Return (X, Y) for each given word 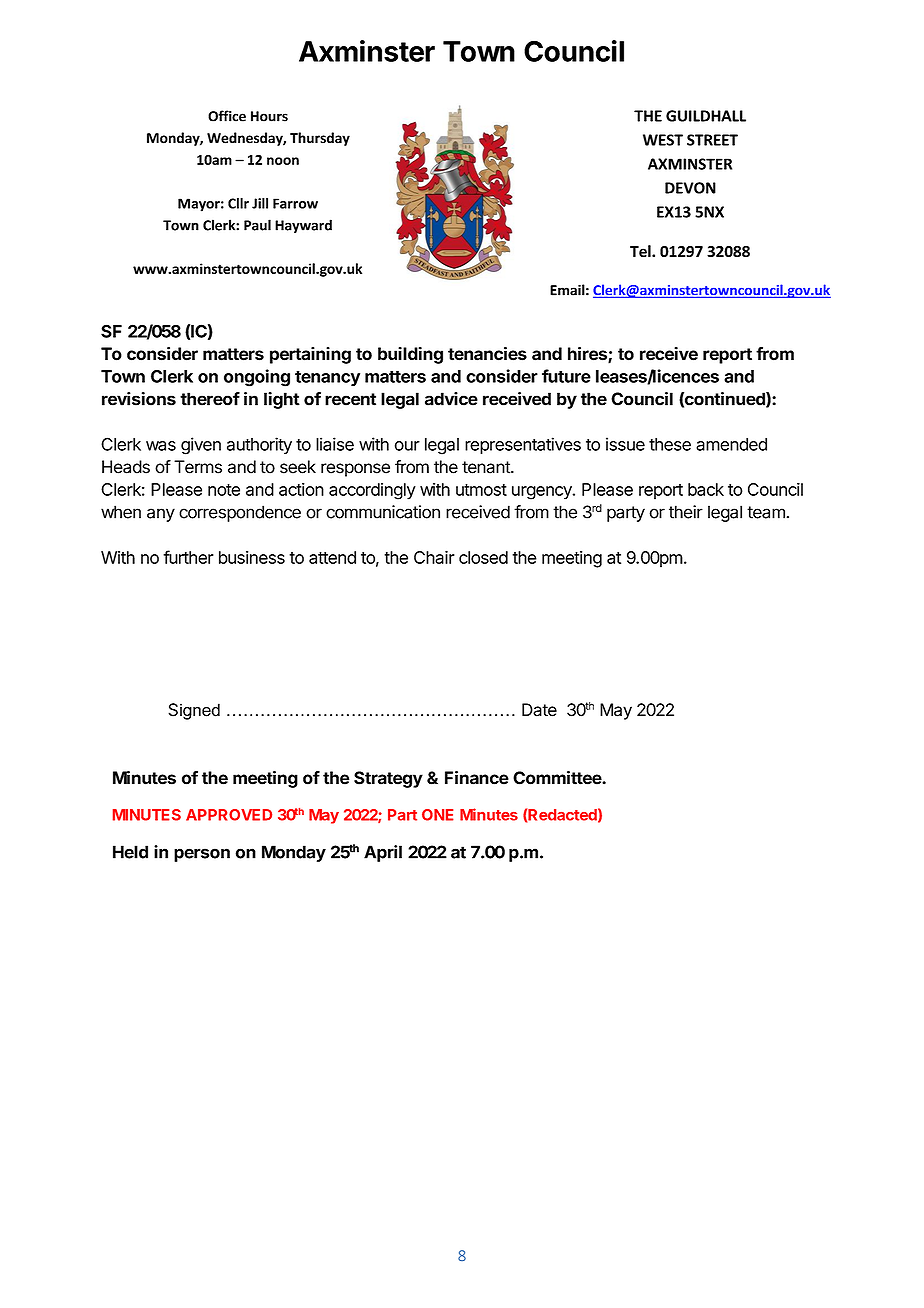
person (202, 855)
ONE (438, 815)
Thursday (320, 139)
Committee (558, 778)
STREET (712, 140)
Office (227, 116)
